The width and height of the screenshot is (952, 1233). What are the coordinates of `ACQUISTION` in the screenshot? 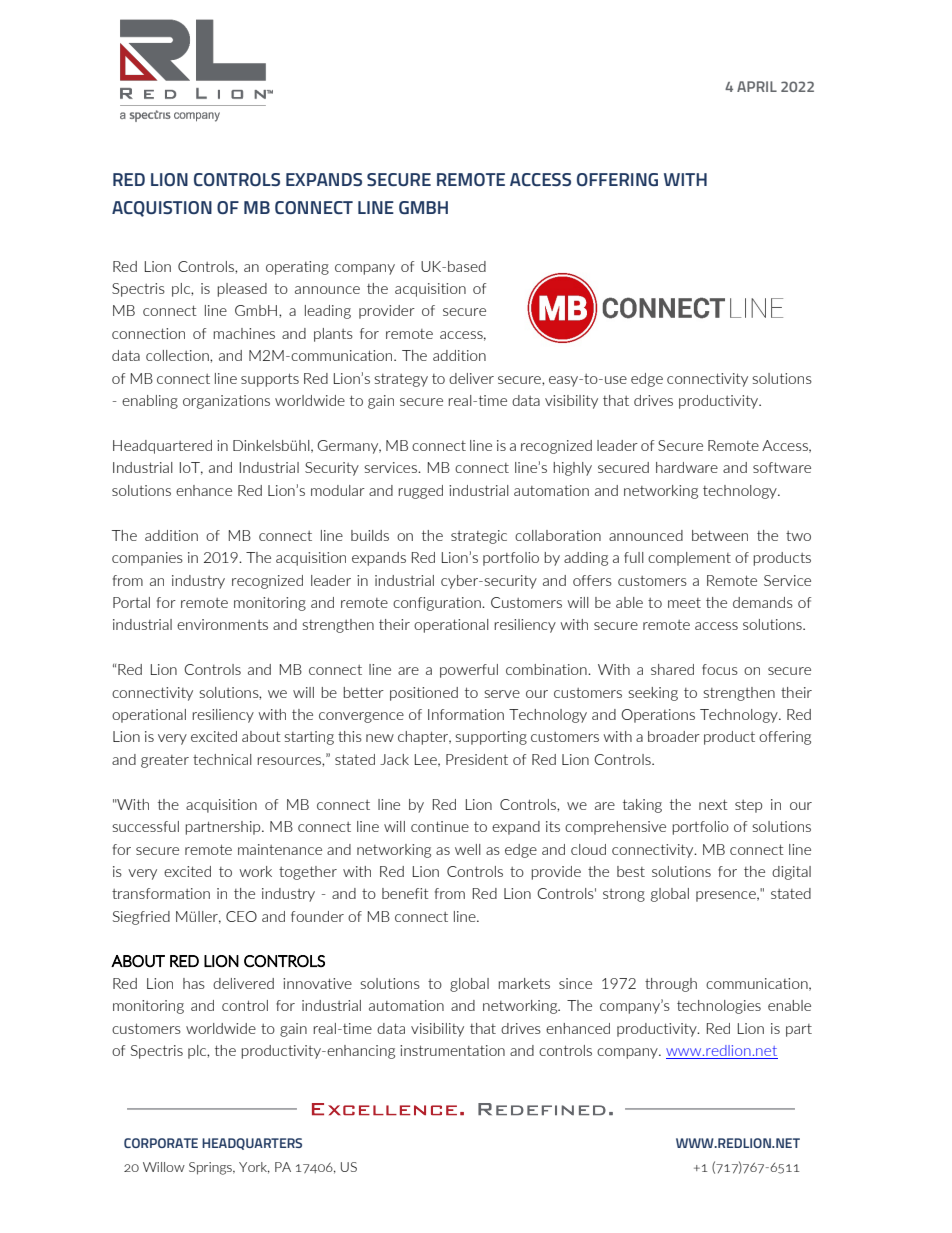 It's located at (162, 209).
